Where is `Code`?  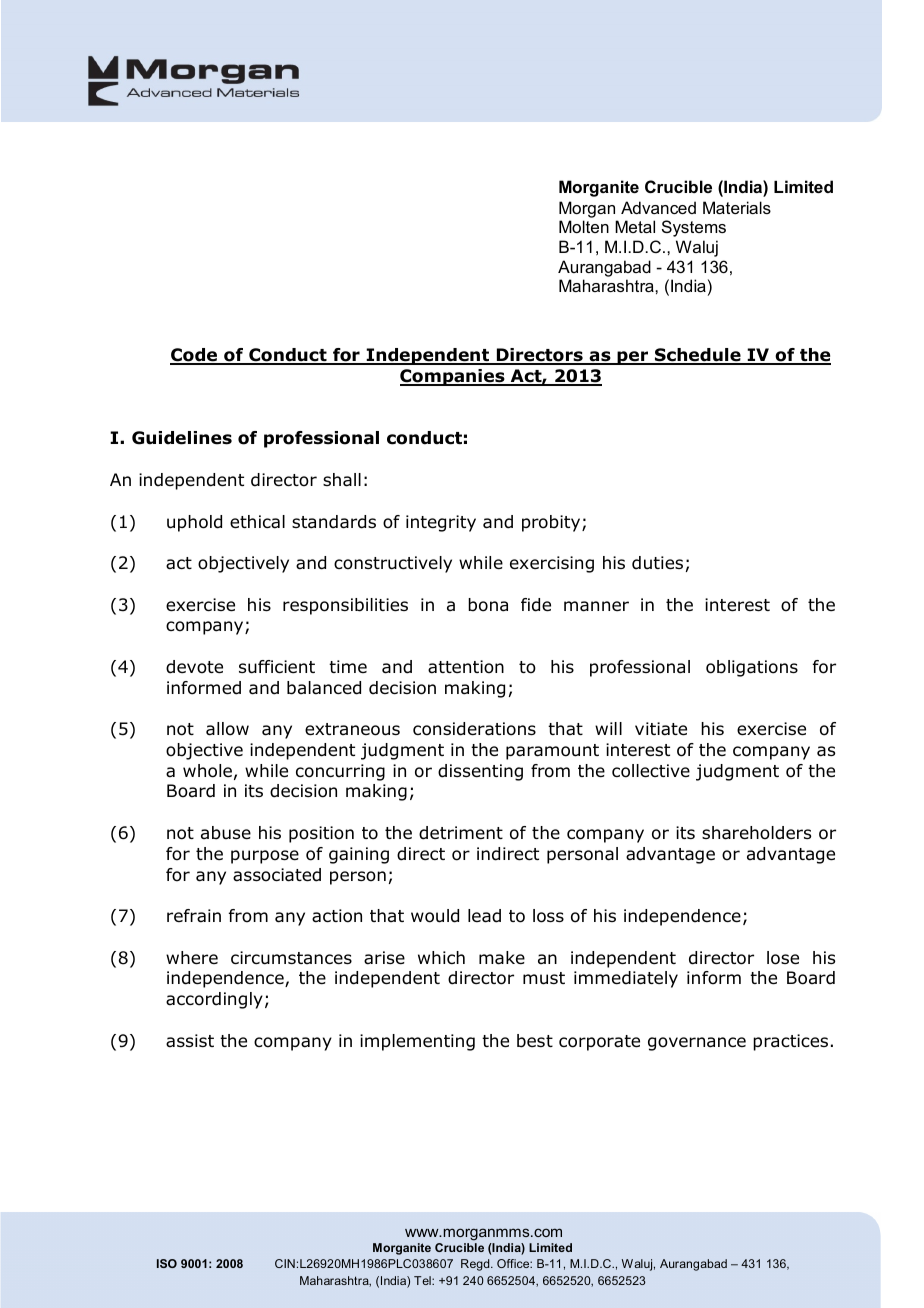 Code is located at coordinates (195, 356).
